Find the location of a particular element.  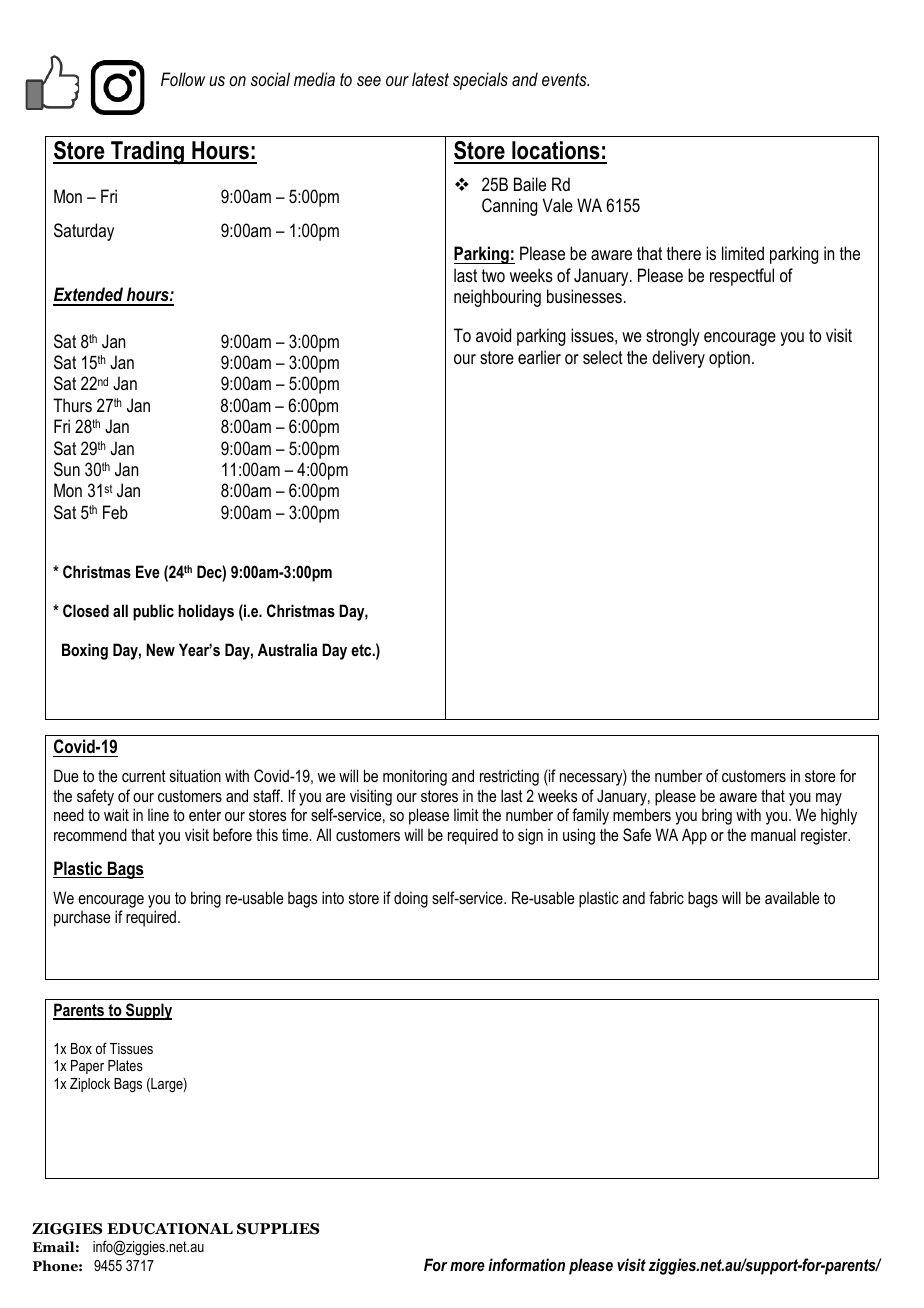

more is located at coordinates (467, 1266).
